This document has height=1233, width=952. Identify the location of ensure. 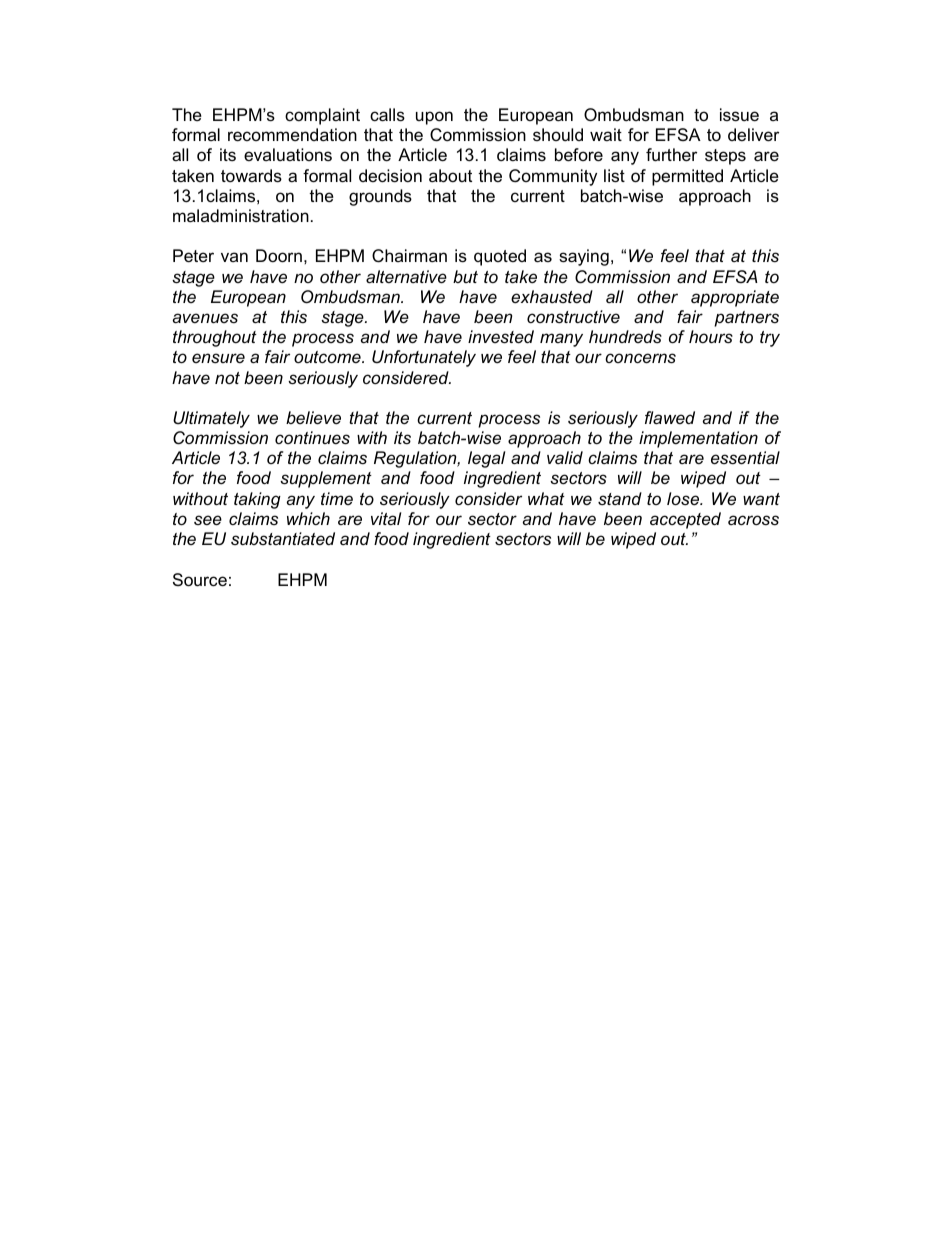
(218, 358).
